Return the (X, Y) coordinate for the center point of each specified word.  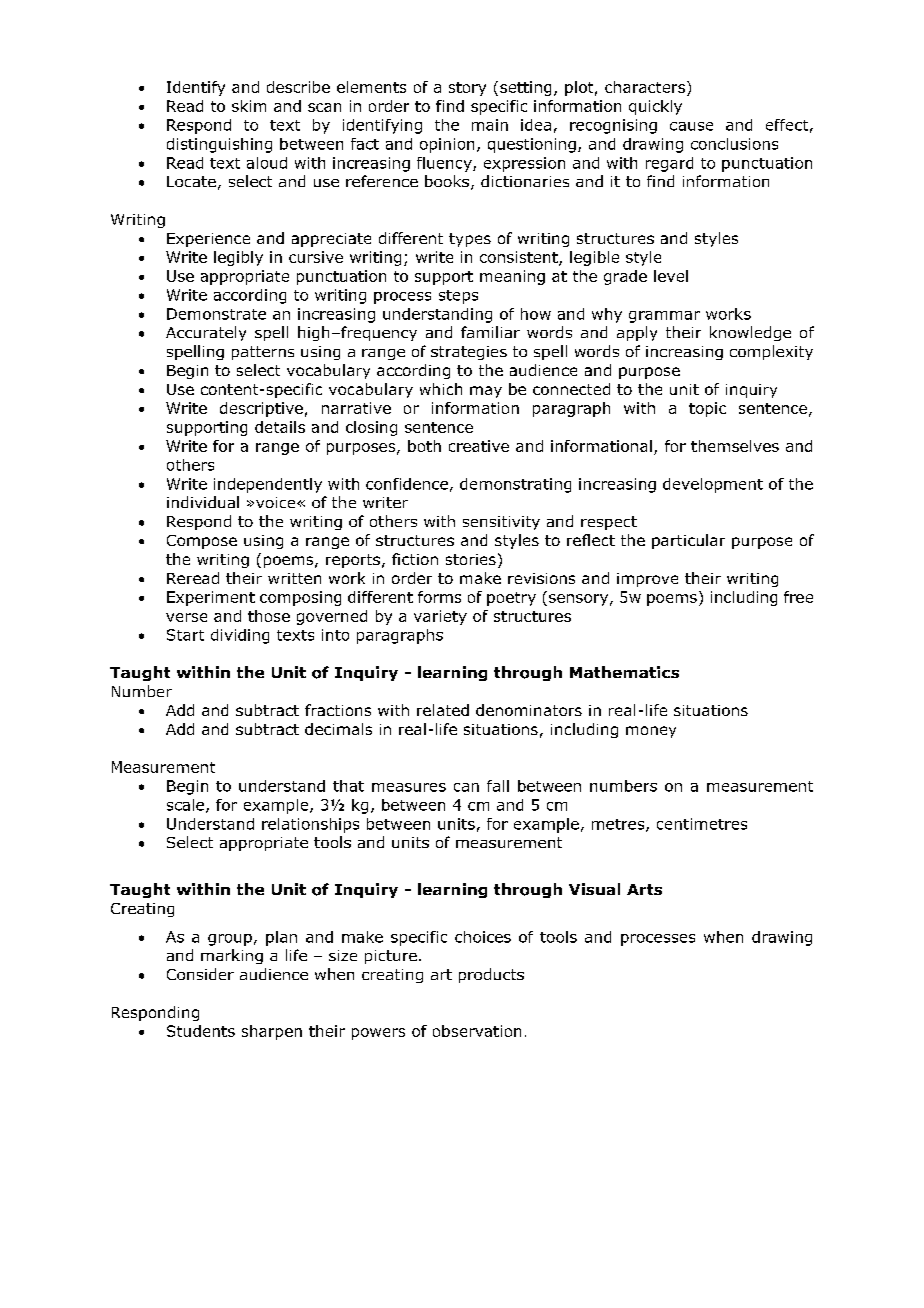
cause (691, 126)
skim (249, 106)
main (490, 125)
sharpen (272, 1032)
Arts (644, 889)
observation (477, 1031)
